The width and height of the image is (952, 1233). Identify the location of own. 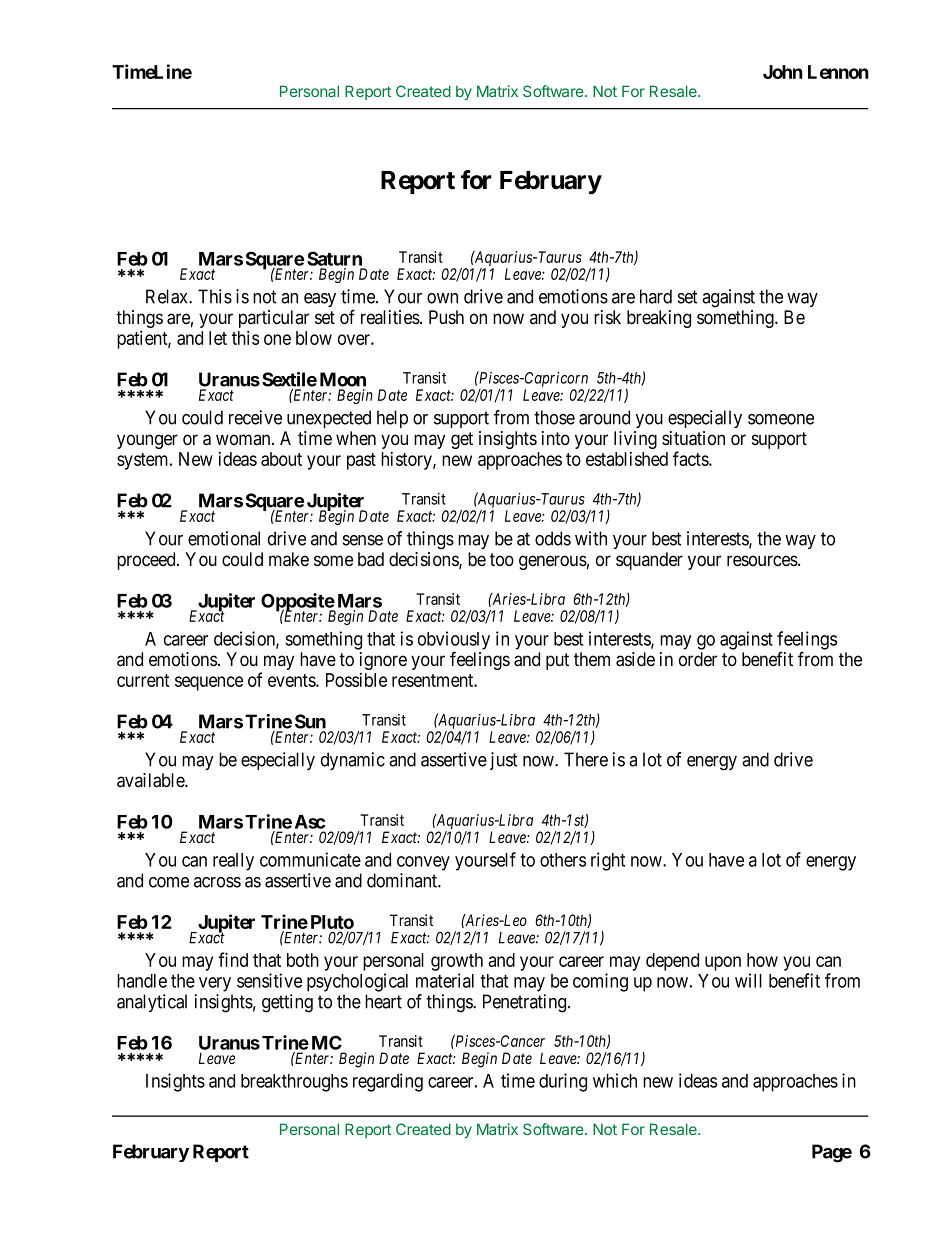
(442, 298).
